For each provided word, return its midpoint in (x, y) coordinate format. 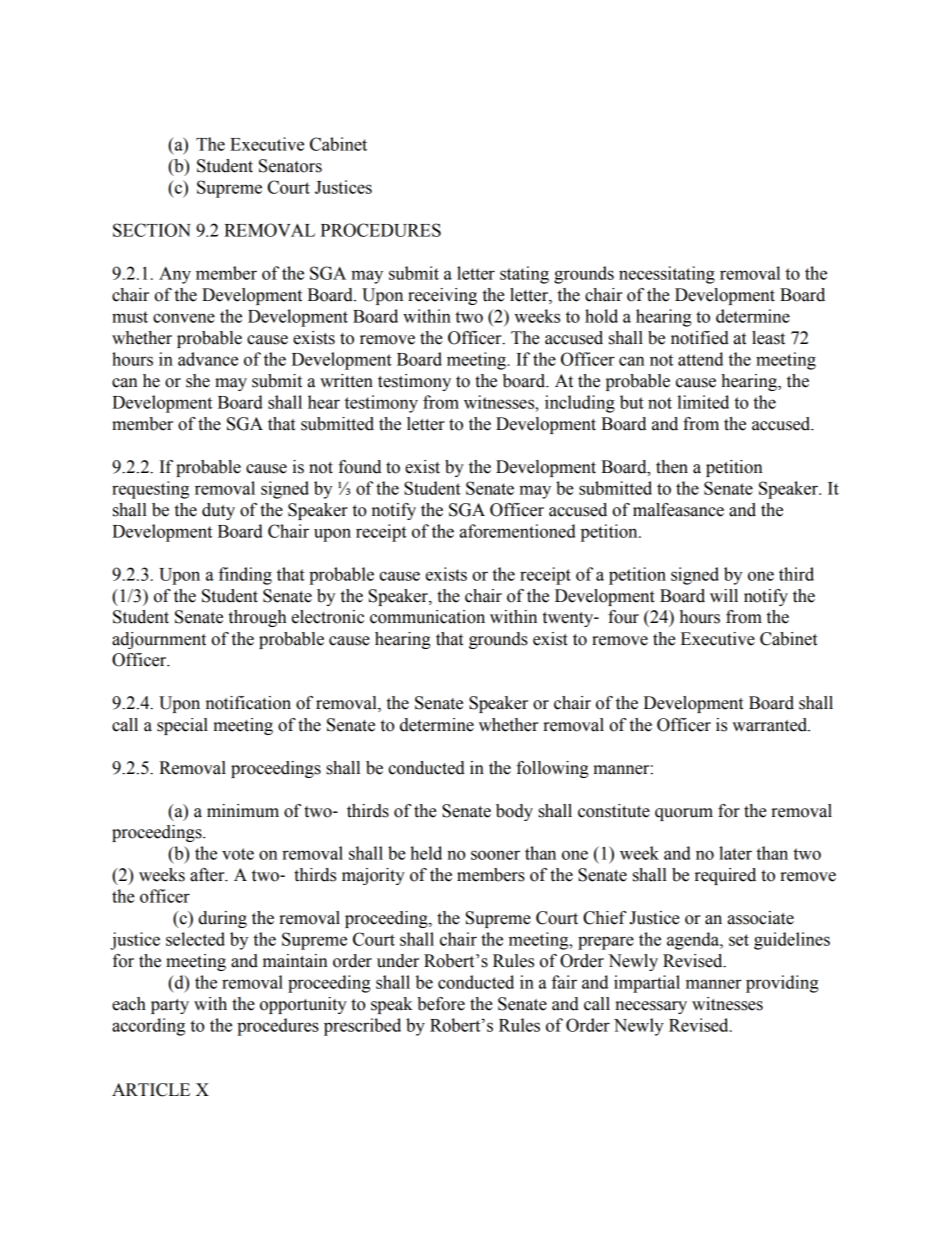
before (441, 1004)
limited (703, 402)
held (426, 853)
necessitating (667, 275)
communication (427, 617)
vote (238, 854)
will (724, 595)
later (735, 853)
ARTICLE (151, 1090)
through (257, 618)
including (580, 404)
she (198, 381)
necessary (651, 1007)
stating (524, 275)
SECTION (152, 230)
